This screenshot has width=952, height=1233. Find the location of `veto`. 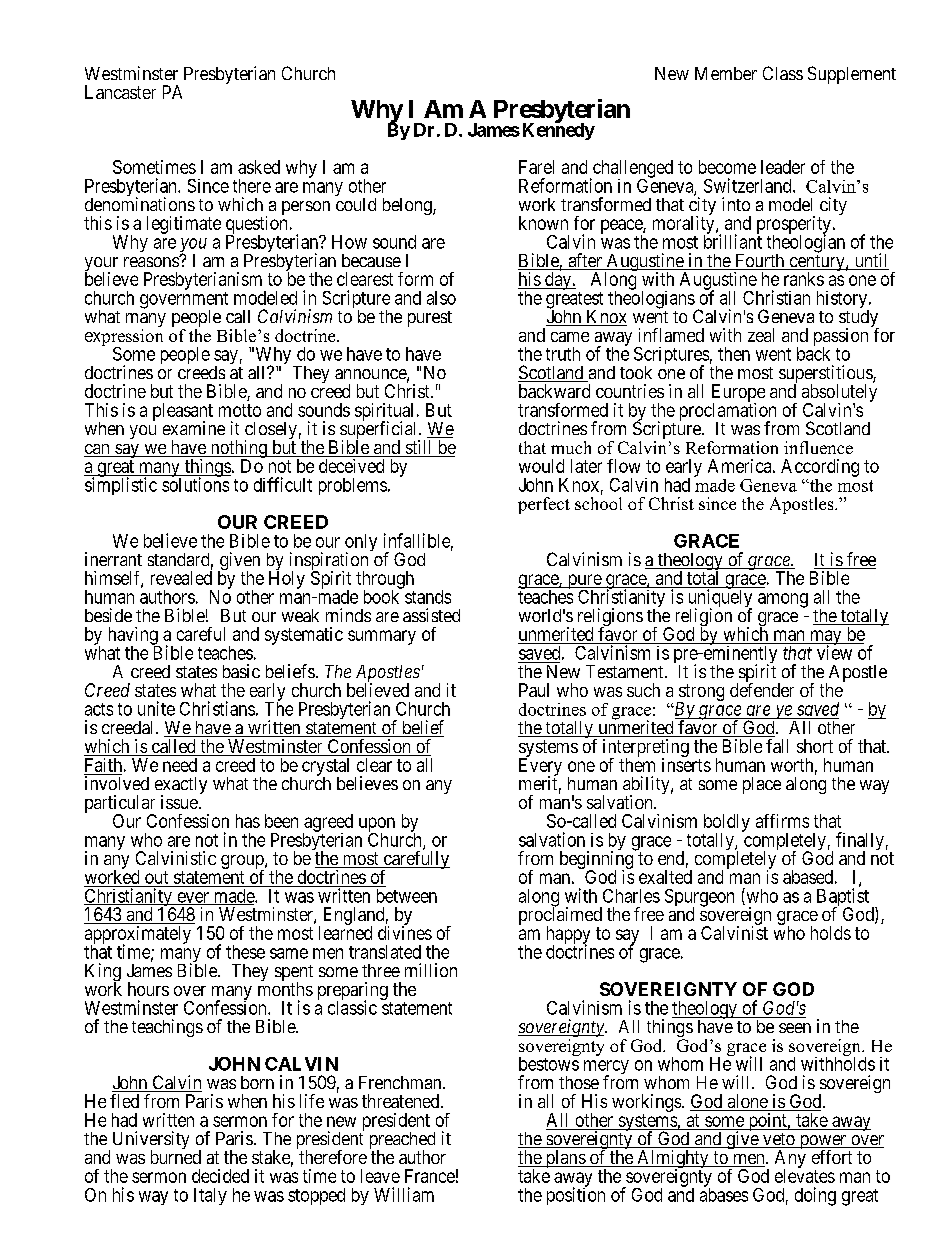

veto is located at coordinates (779, 1140).
